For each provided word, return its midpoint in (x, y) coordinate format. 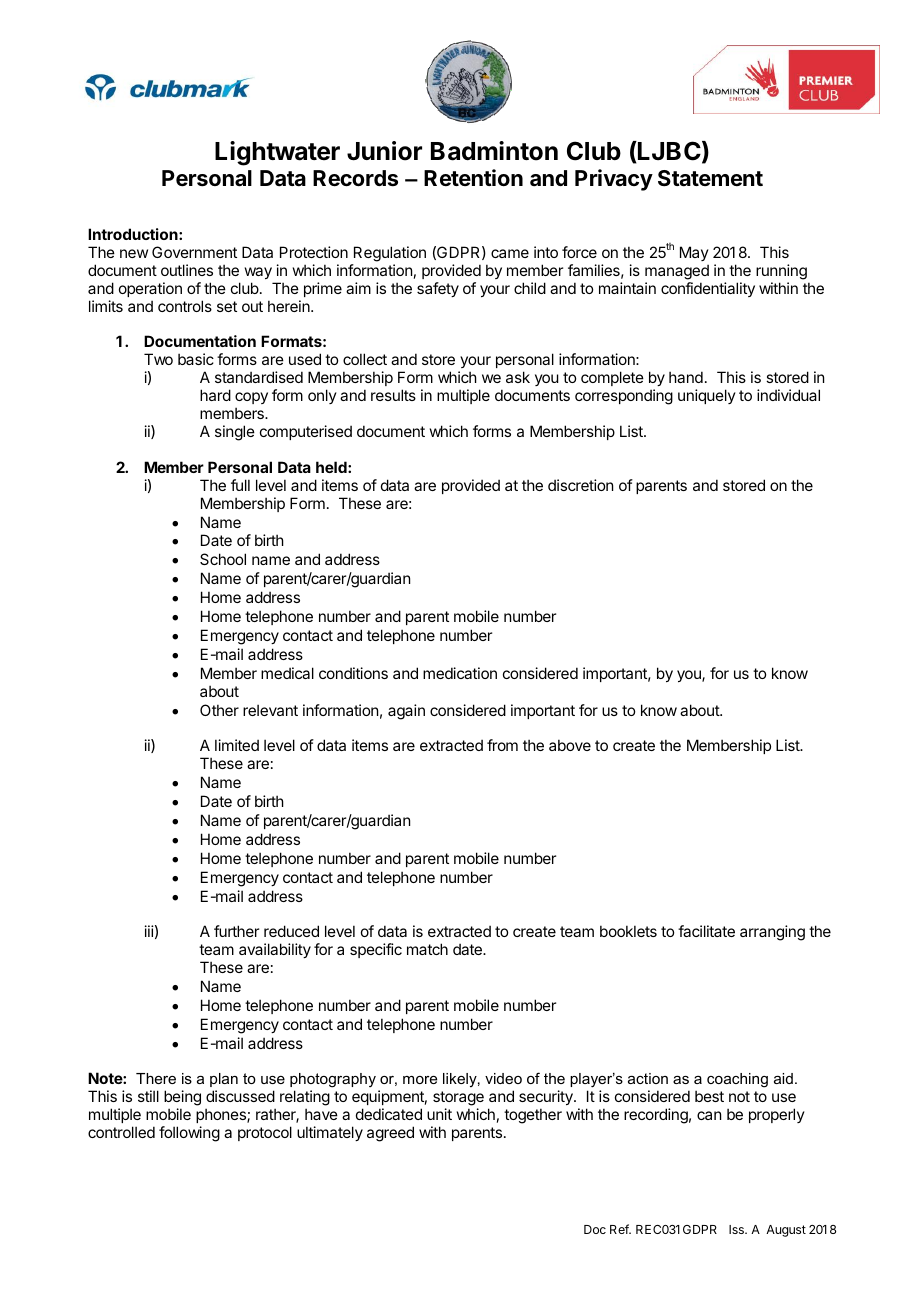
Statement (710, 178)
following (189, 1134)
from (502, 745)
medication (460, 673)
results (393, 395)
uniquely (707, 396)
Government (194, 252)
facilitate (706, 931)
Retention (473, 177)
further (236, 931)
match (427, 949)
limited (237, 745)
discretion (580, 485)
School (223, 559)
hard (215, 395)
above (570, 745)
